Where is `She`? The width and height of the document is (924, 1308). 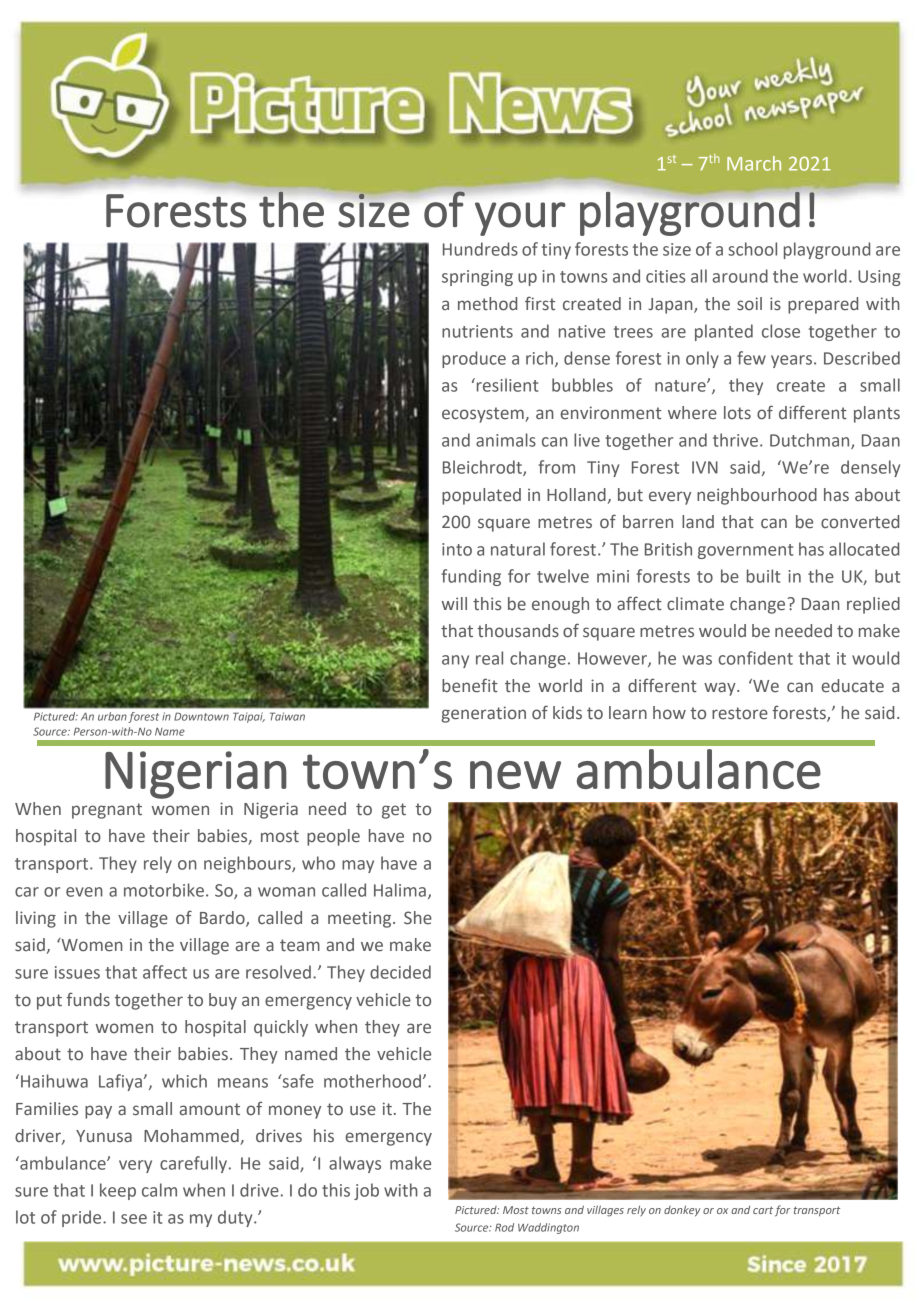
She is located at coordinates (418, 918).
